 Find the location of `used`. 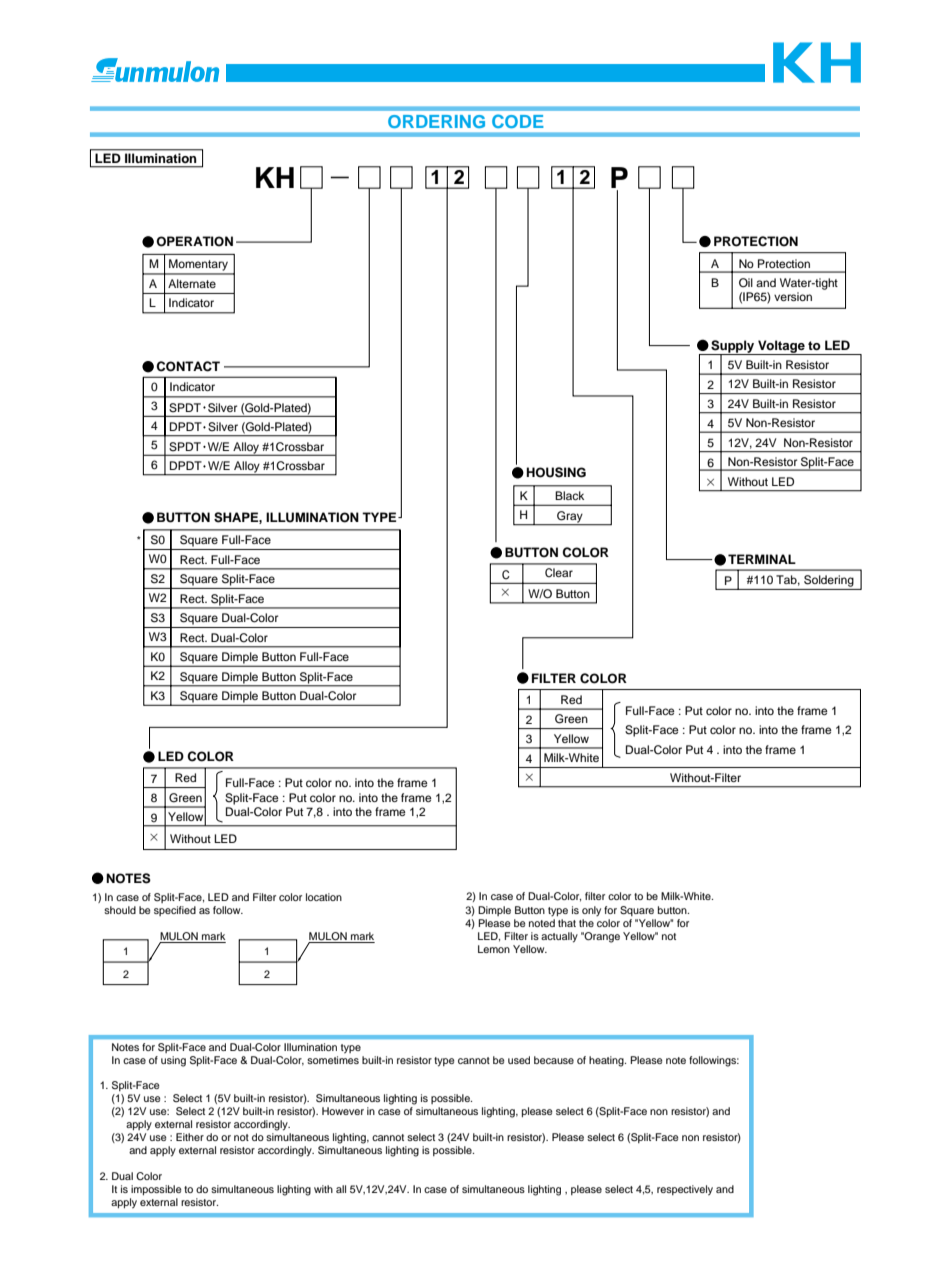

used is located at coordinates (519, 1060).
